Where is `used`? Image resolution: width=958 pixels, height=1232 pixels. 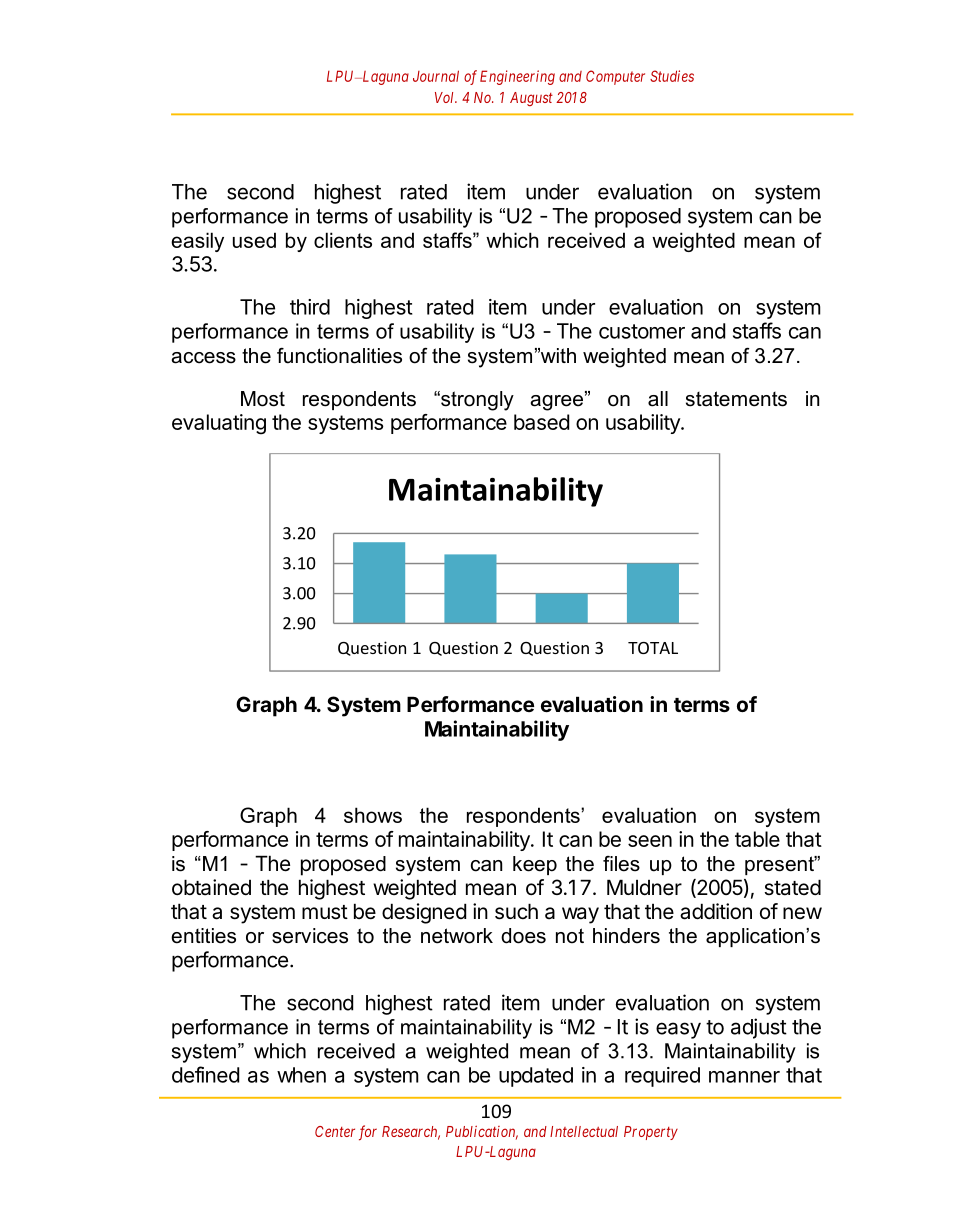
used is located at coordinates (254, 240).
